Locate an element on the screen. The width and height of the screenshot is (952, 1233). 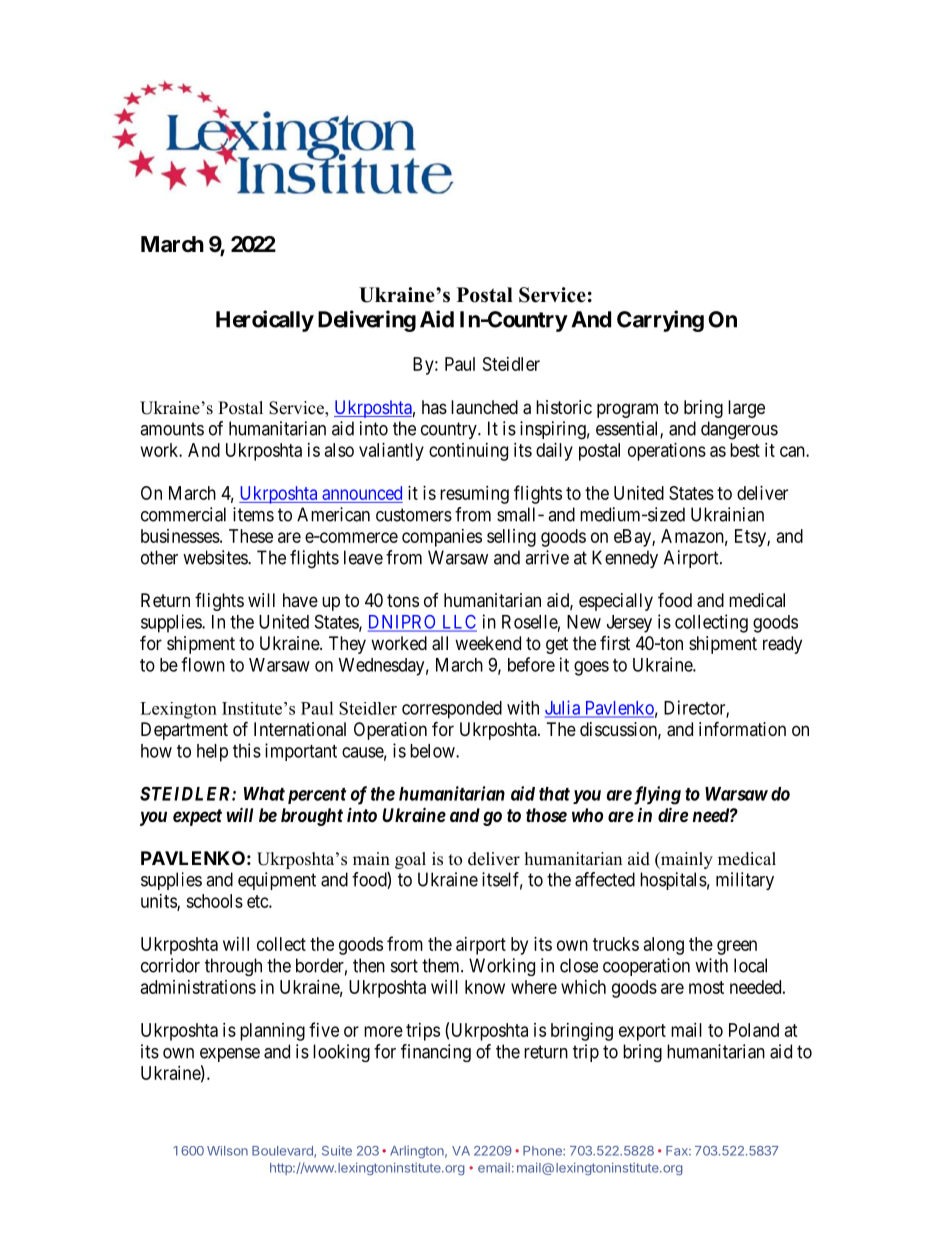
launched is located at coordinates (484, 407).
